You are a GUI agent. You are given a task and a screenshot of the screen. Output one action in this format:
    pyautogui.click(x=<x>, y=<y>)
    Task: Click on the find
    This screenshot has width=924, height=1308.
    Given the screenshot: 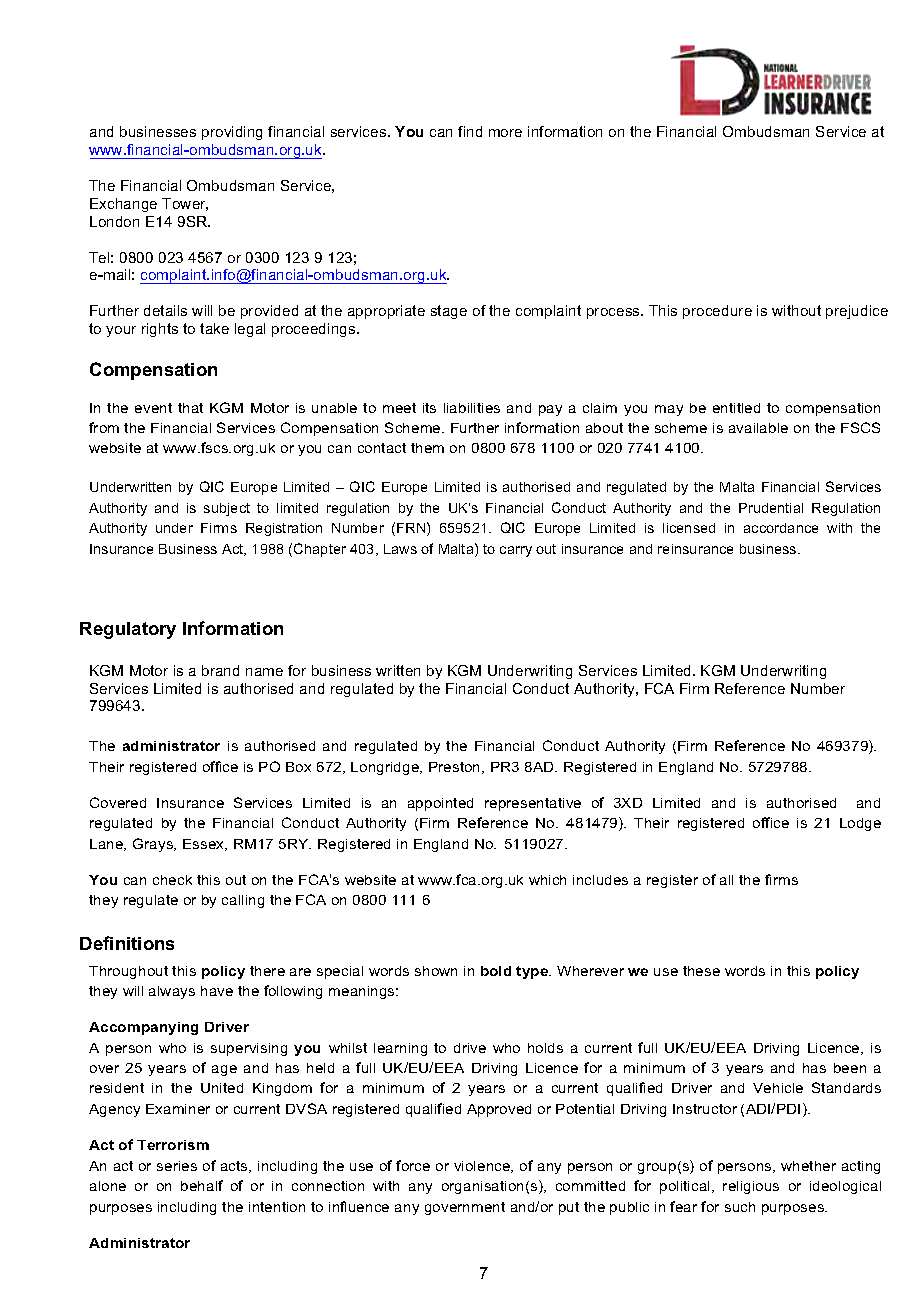 What is the action you would take?
    pyautogui.click(x=470, y=131)
